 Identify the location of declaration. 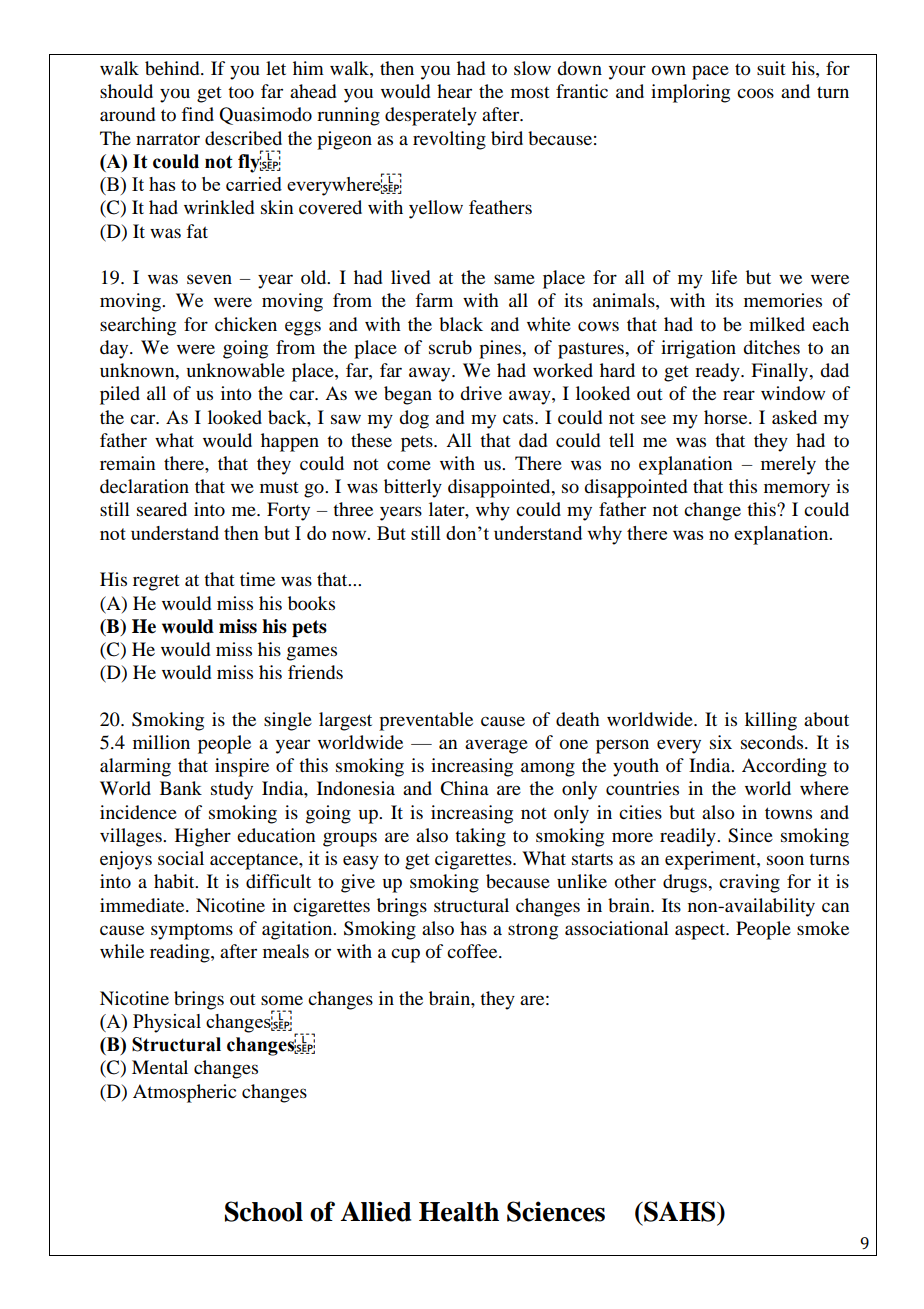
(144, 486).
